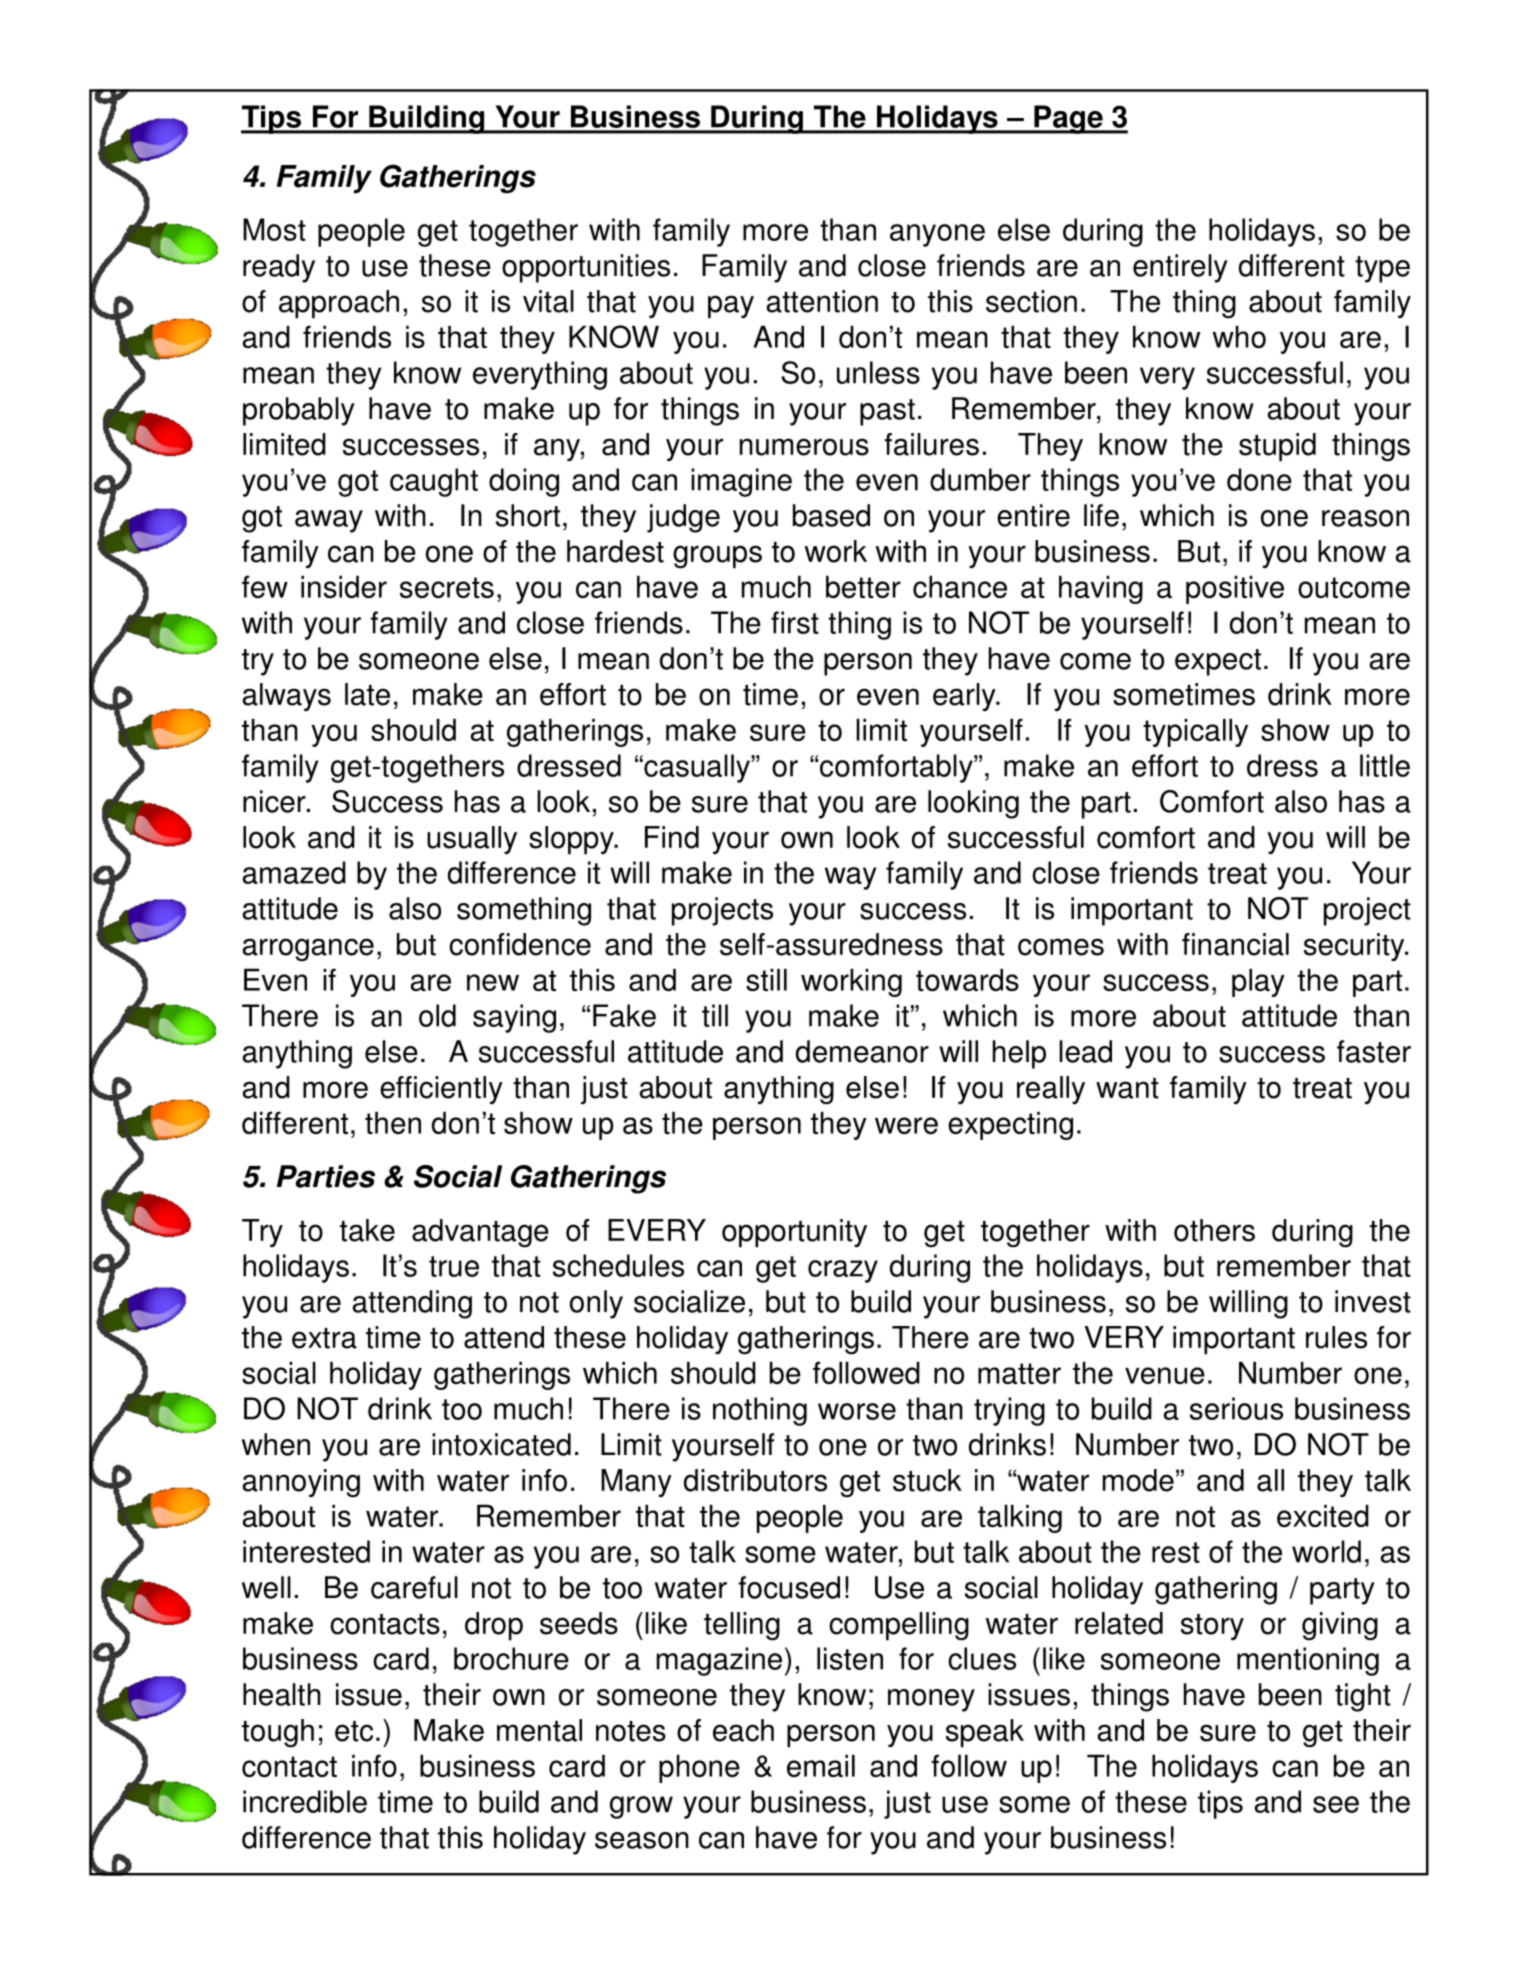 The image size is (1518, 1965). What do you see at coordinates (1258, 982) in the screenshot?
I see `play` at bounding box center [1258, 982].
